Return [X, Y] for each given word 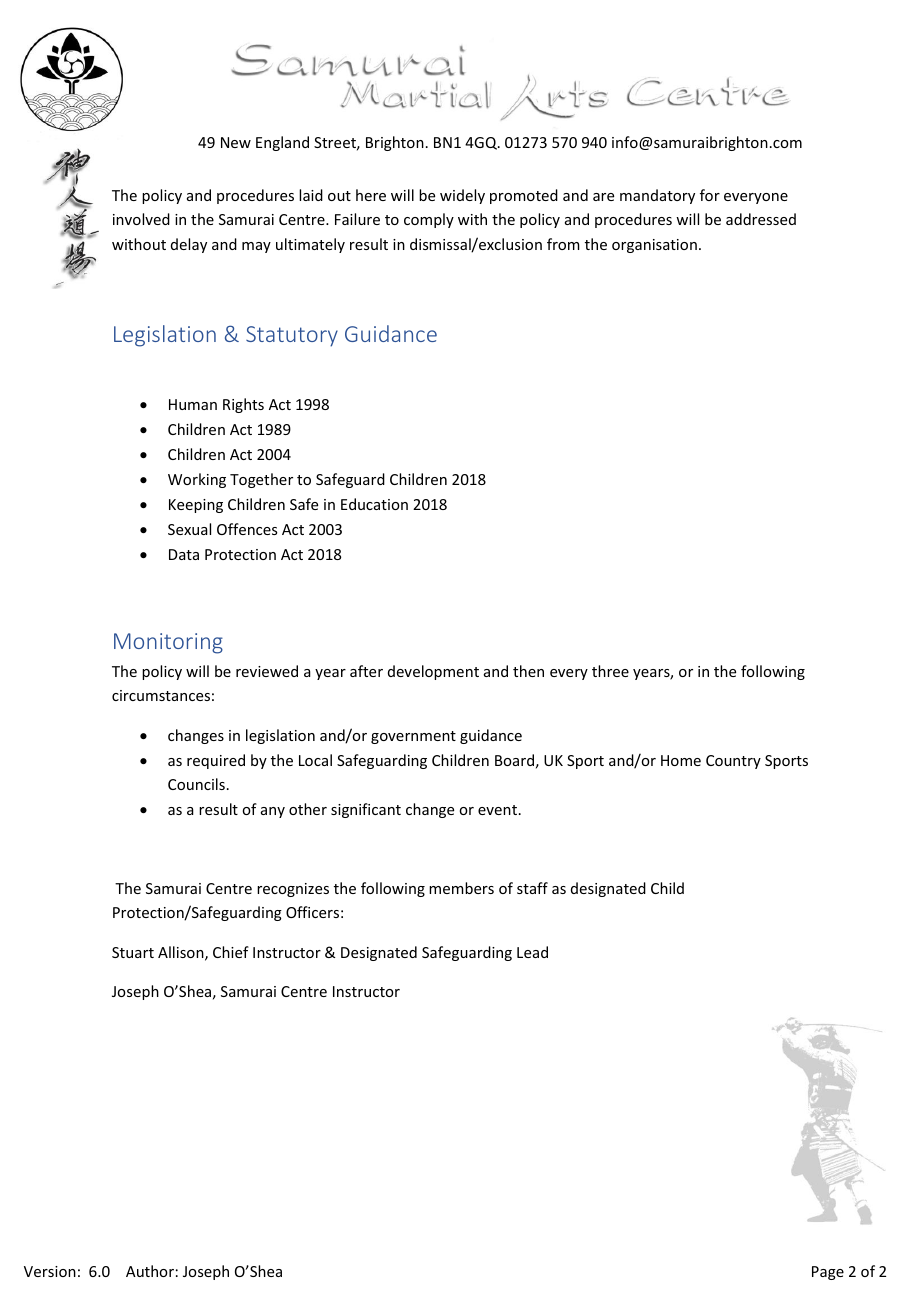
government [413, 737]
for [710, 195]
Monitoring [168, 643]
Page [828, 1273]
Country [733, 762]
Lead [532, 952]
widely [462, 196]
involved [141, 219]
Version [50, 1271]
